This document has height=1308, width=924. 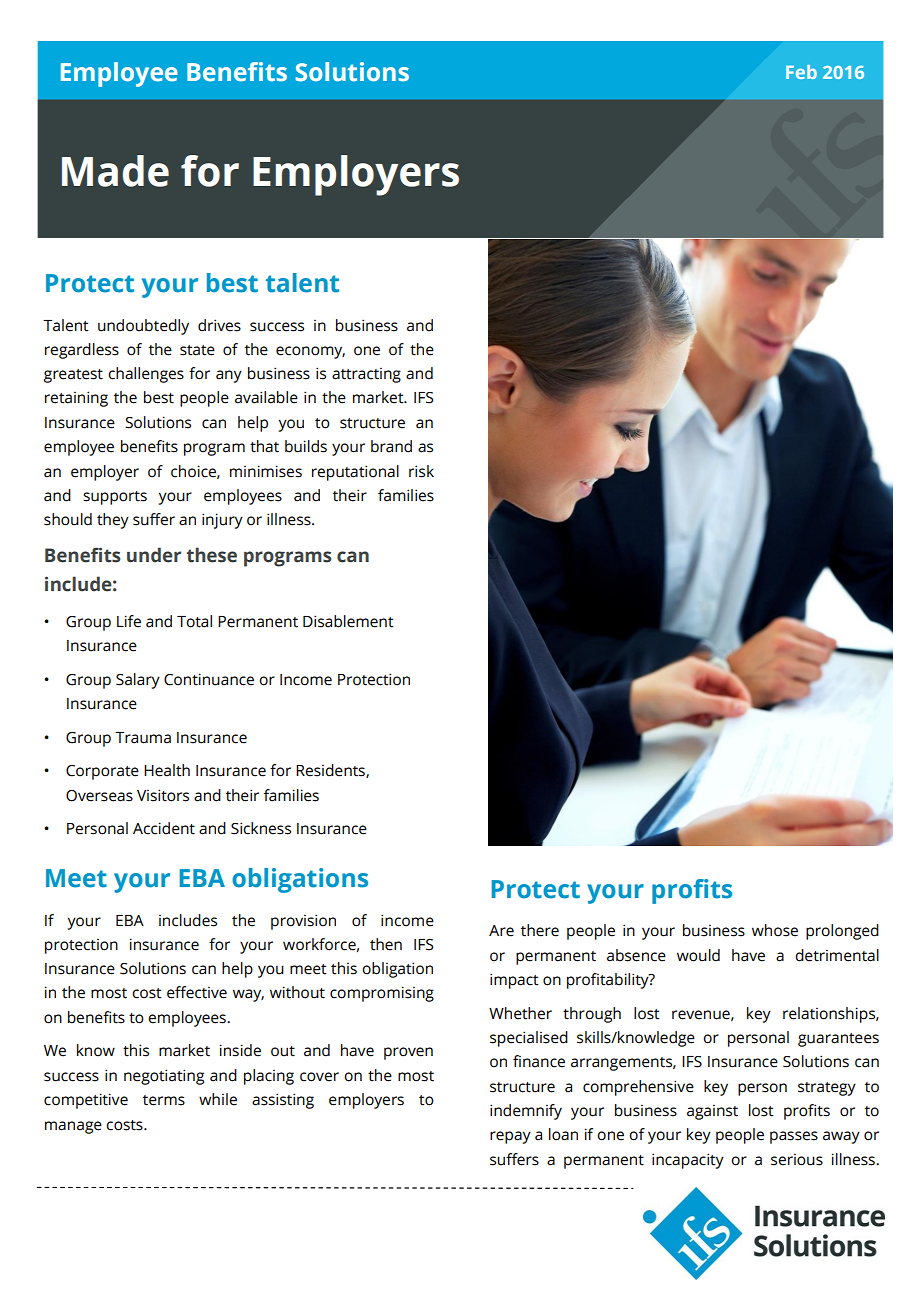 I want to click on Made, so click(x=115, y=171).
